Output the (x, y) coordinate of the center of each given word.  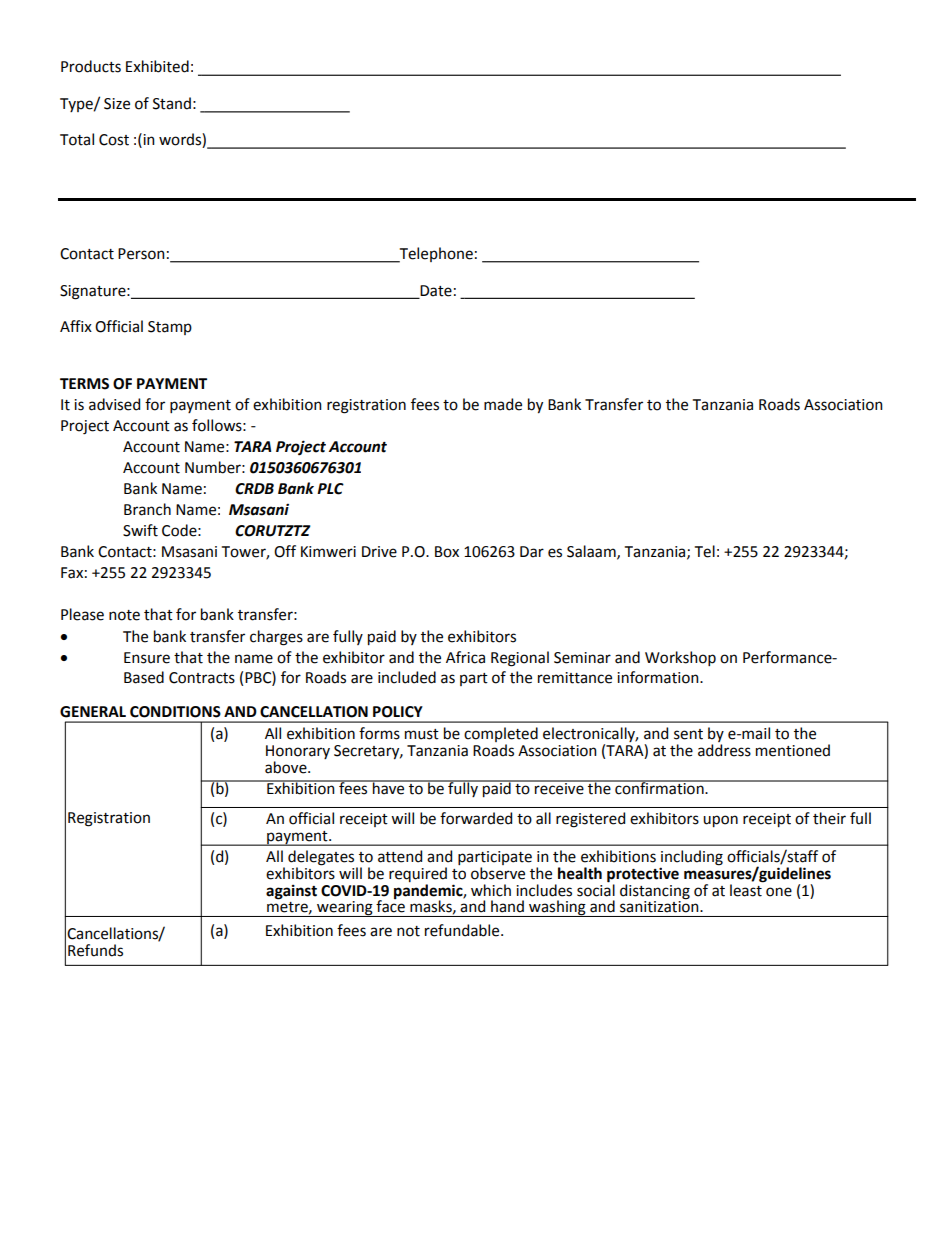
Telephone (435, 255)
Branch (147, 509)
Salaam (592, 552)
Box (447, 552)
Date (435, 291)
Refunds (95, 950)
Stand (172, 103)
